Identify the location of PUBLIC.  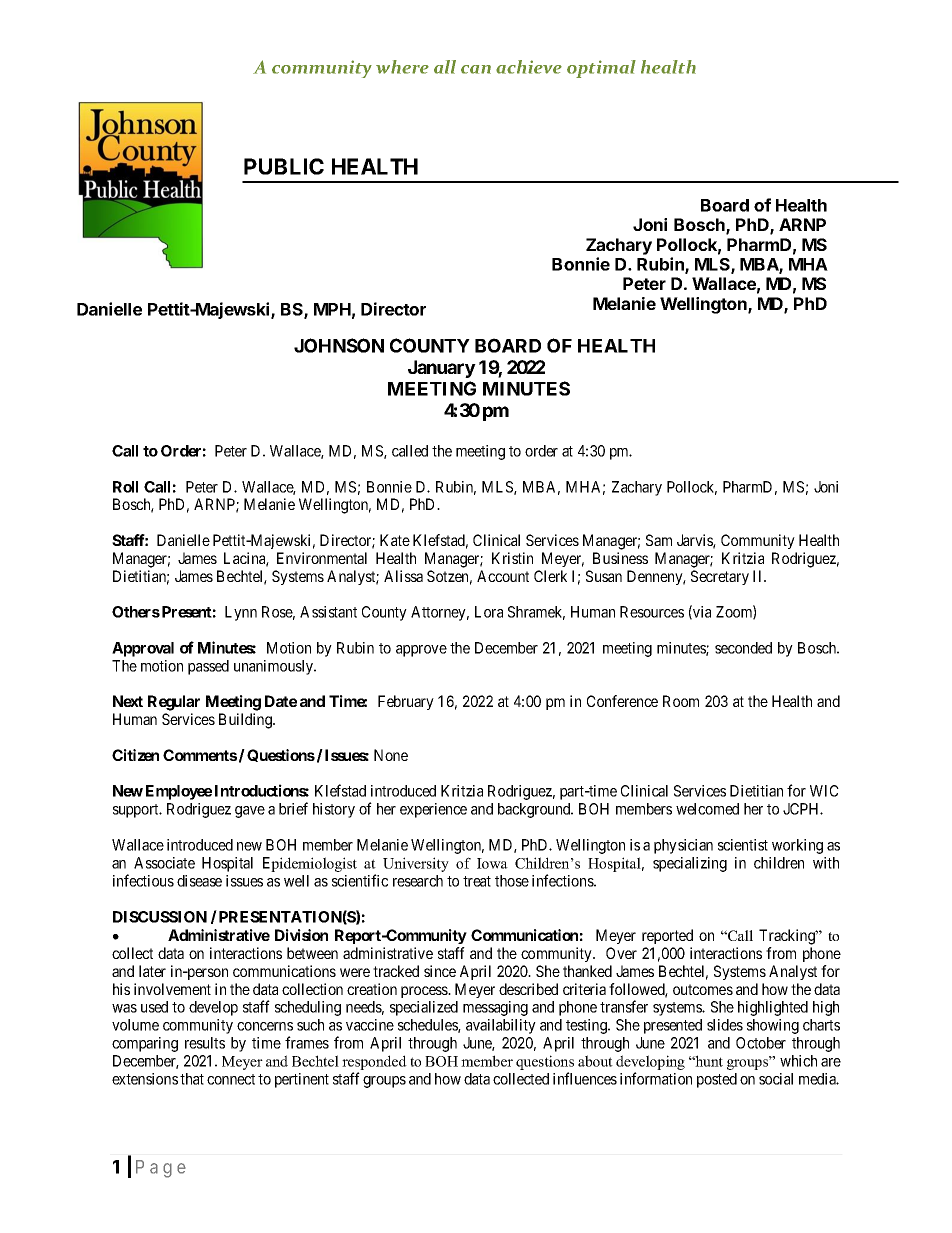
(284, 166).
